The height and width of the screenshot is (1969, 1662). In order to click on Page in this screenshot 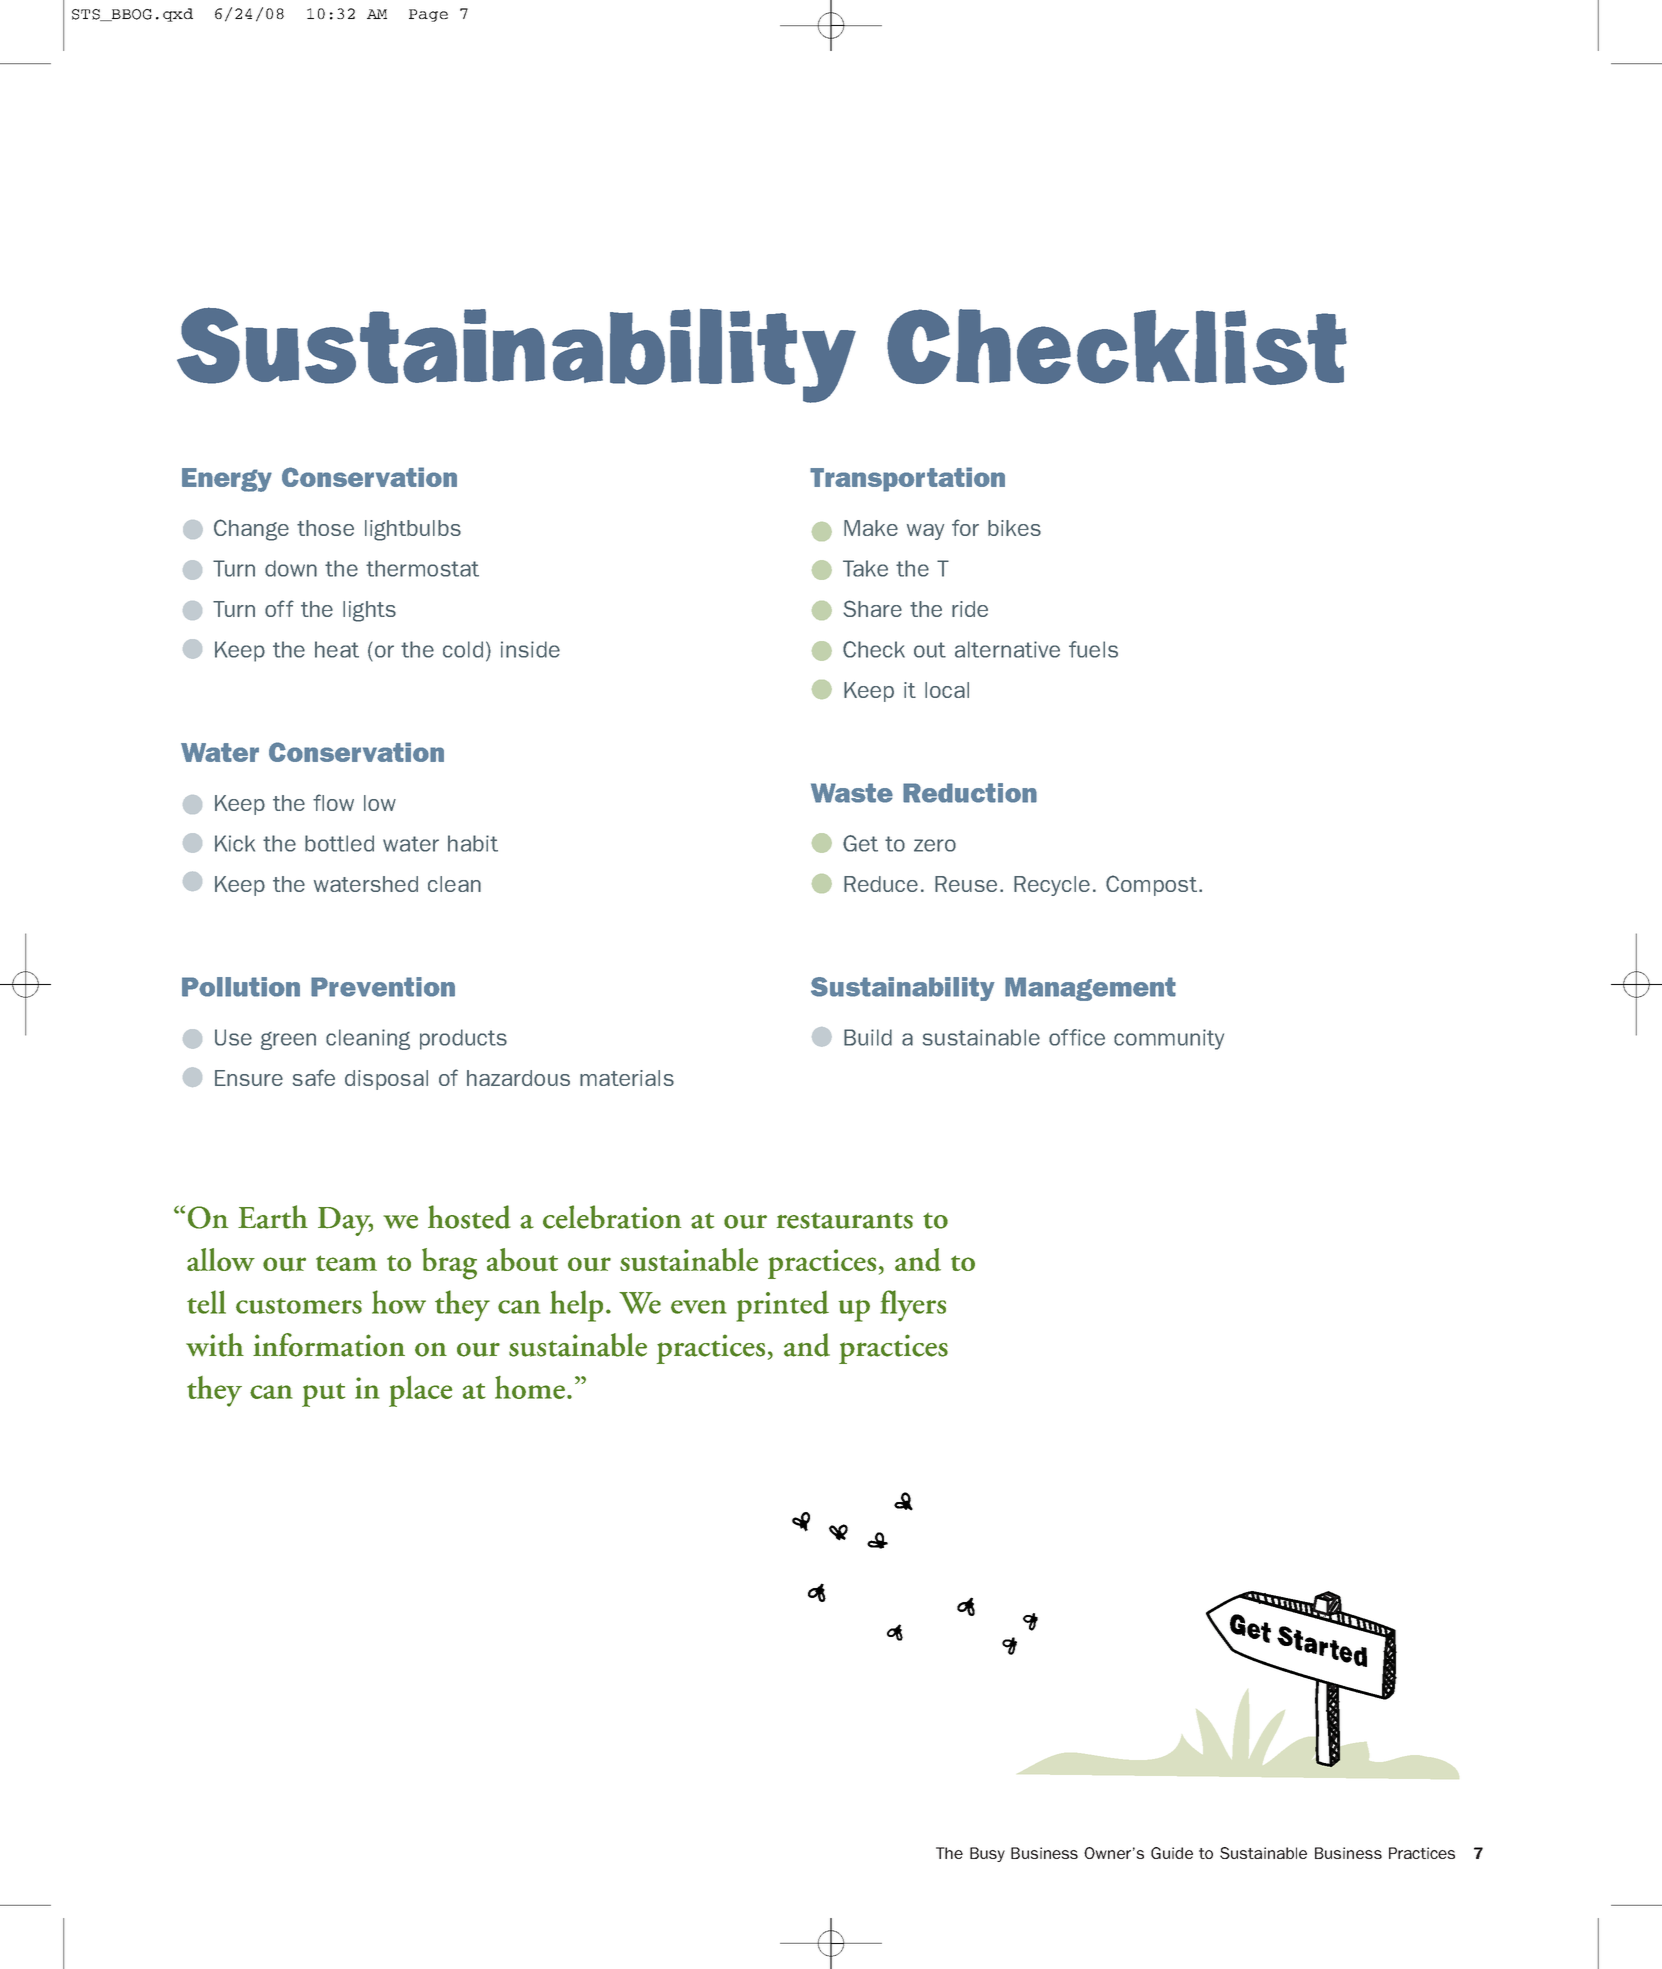, I will do `click(428, 15)`.
